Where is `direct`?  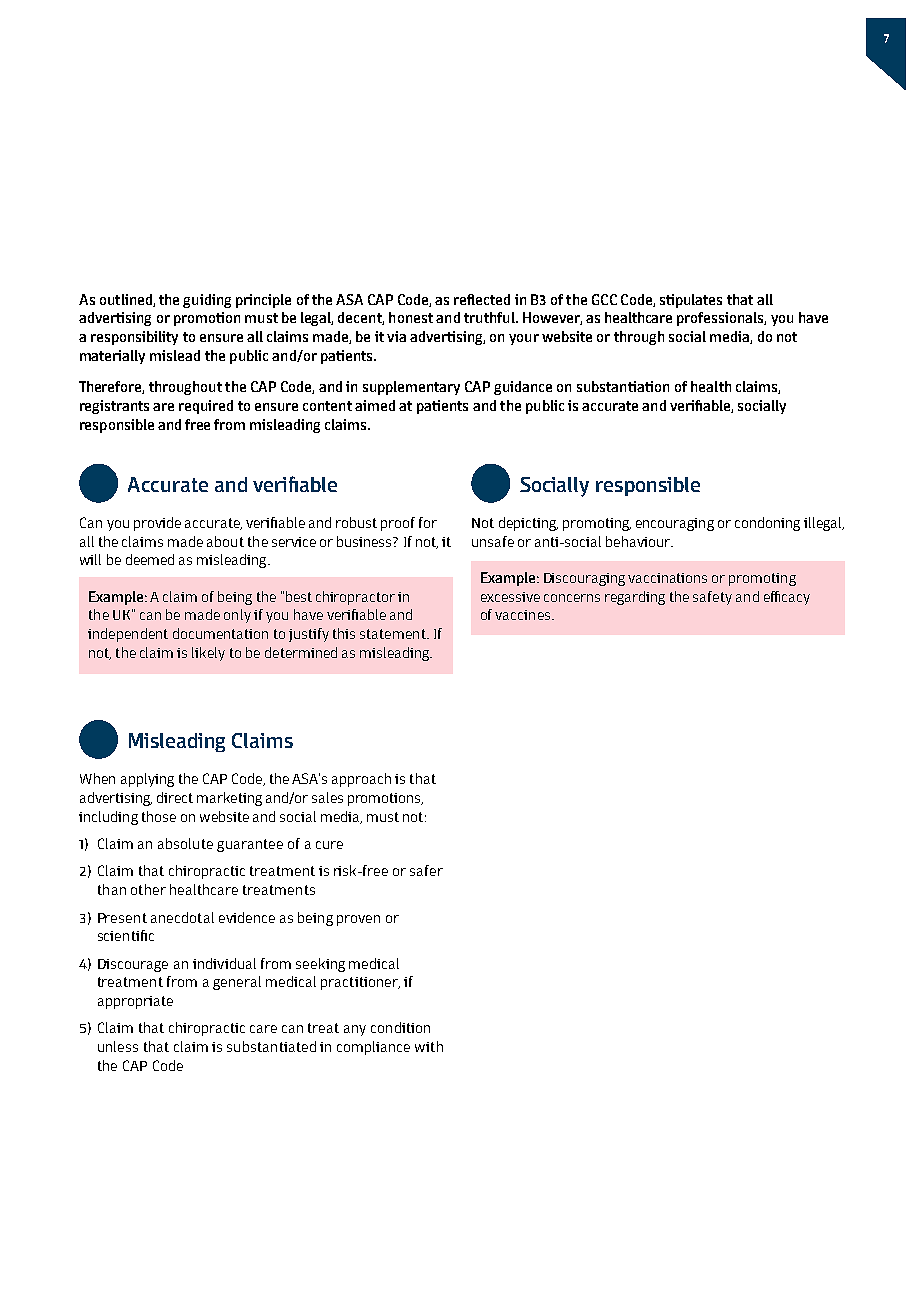
direct is located at coordinates (175, 797).
